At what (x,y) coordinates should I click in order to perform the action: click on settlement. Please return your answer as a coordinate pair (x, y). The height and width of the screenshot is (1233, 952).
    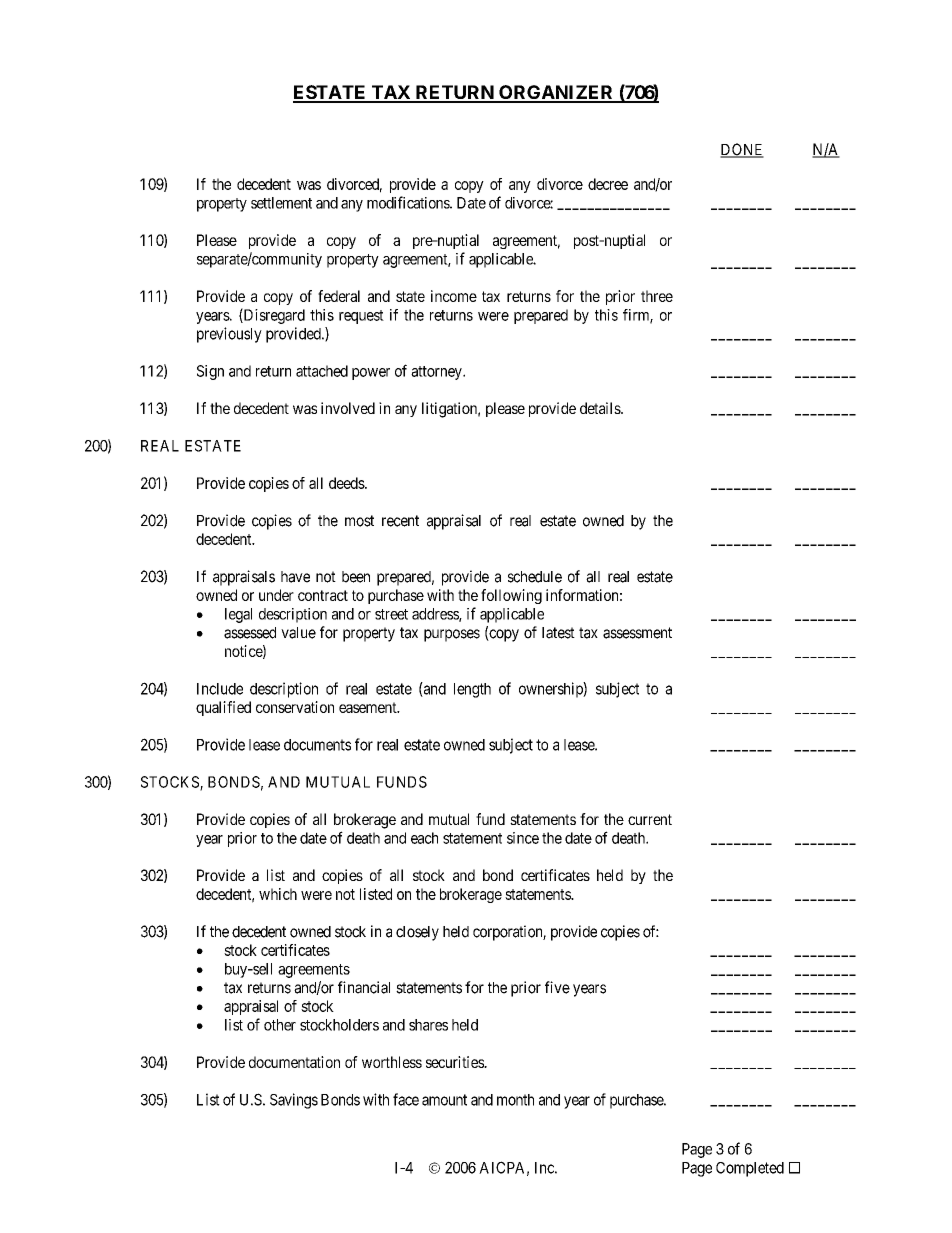
    Looking at the image, I should click on (281, 203).
